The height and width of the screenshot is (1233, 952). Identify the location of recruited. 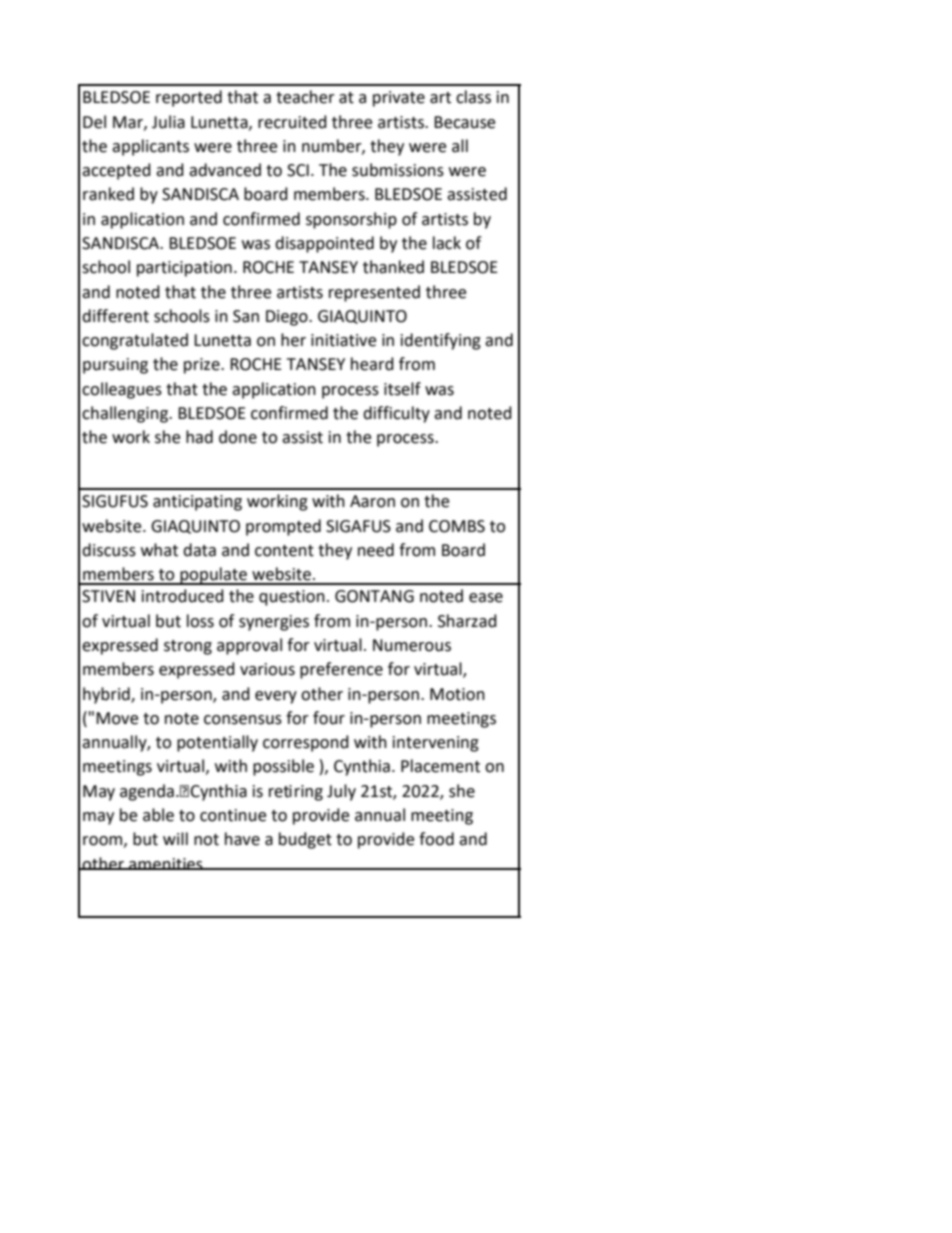
(292, 122).
